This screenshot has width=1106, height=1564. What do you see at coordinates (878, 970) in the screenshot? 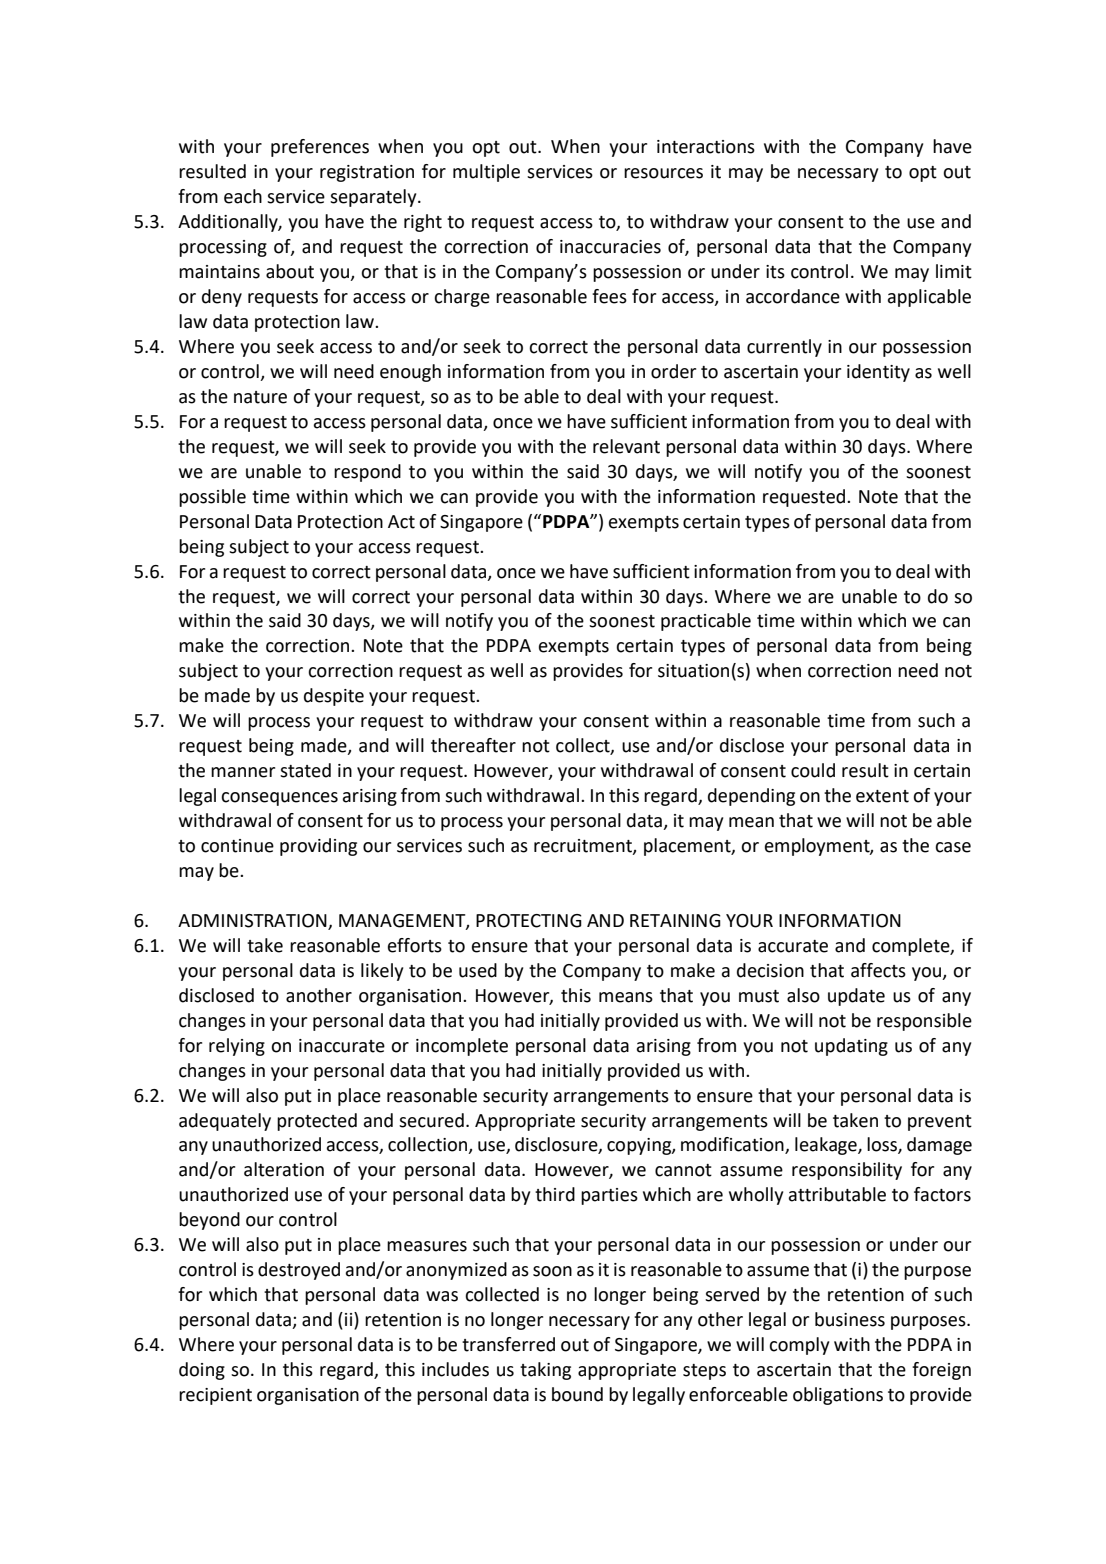
I see `affects` at bounding box center [878, 970].
